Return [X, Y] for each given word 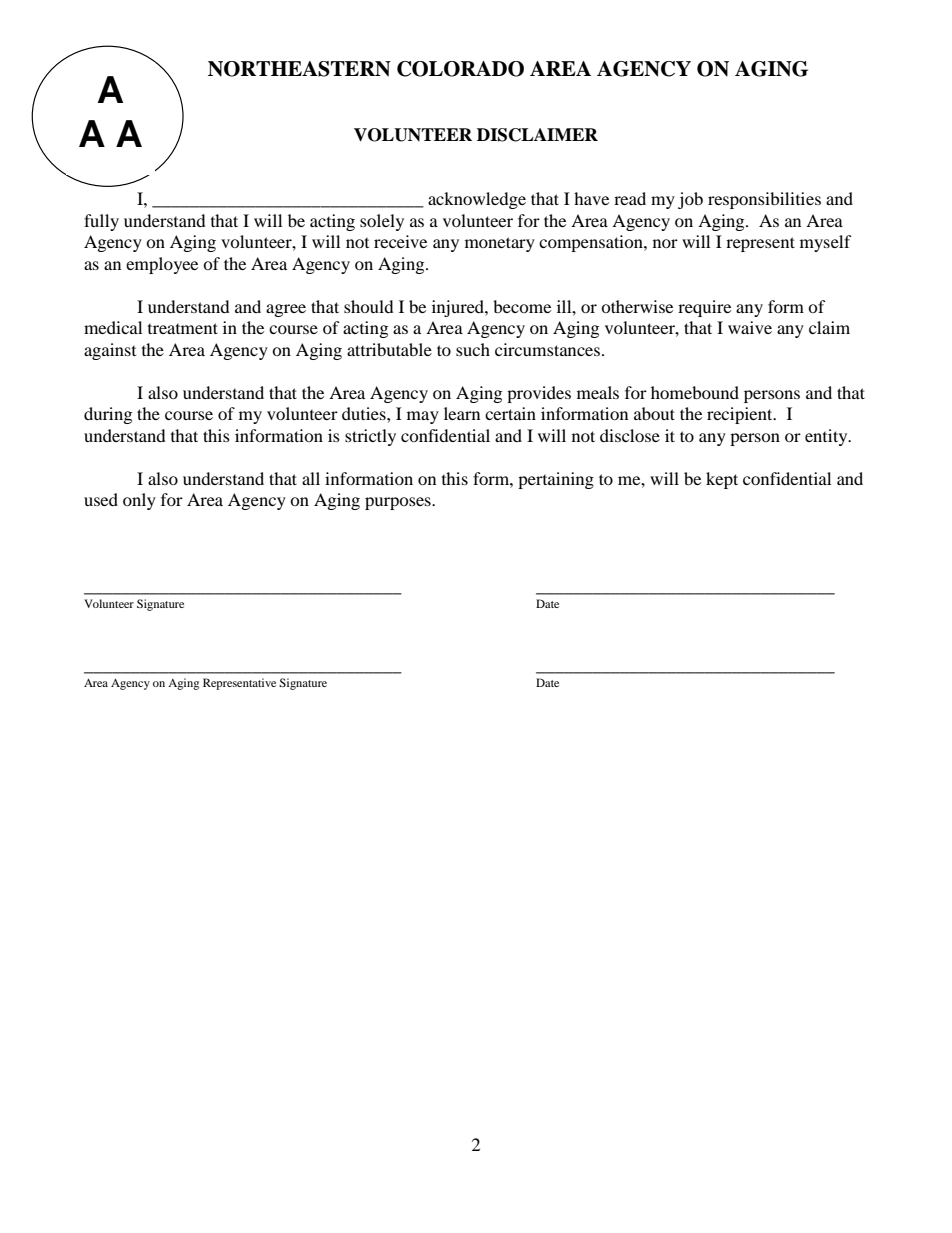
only [139, 501]
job [690, 200]
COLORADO [460, 69]
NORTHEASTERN [299, 69]
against [110, 351]
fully [101, 222]
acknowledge [477, 200]
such [473, 349]
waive [750, 327]
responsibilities [764, 200]
